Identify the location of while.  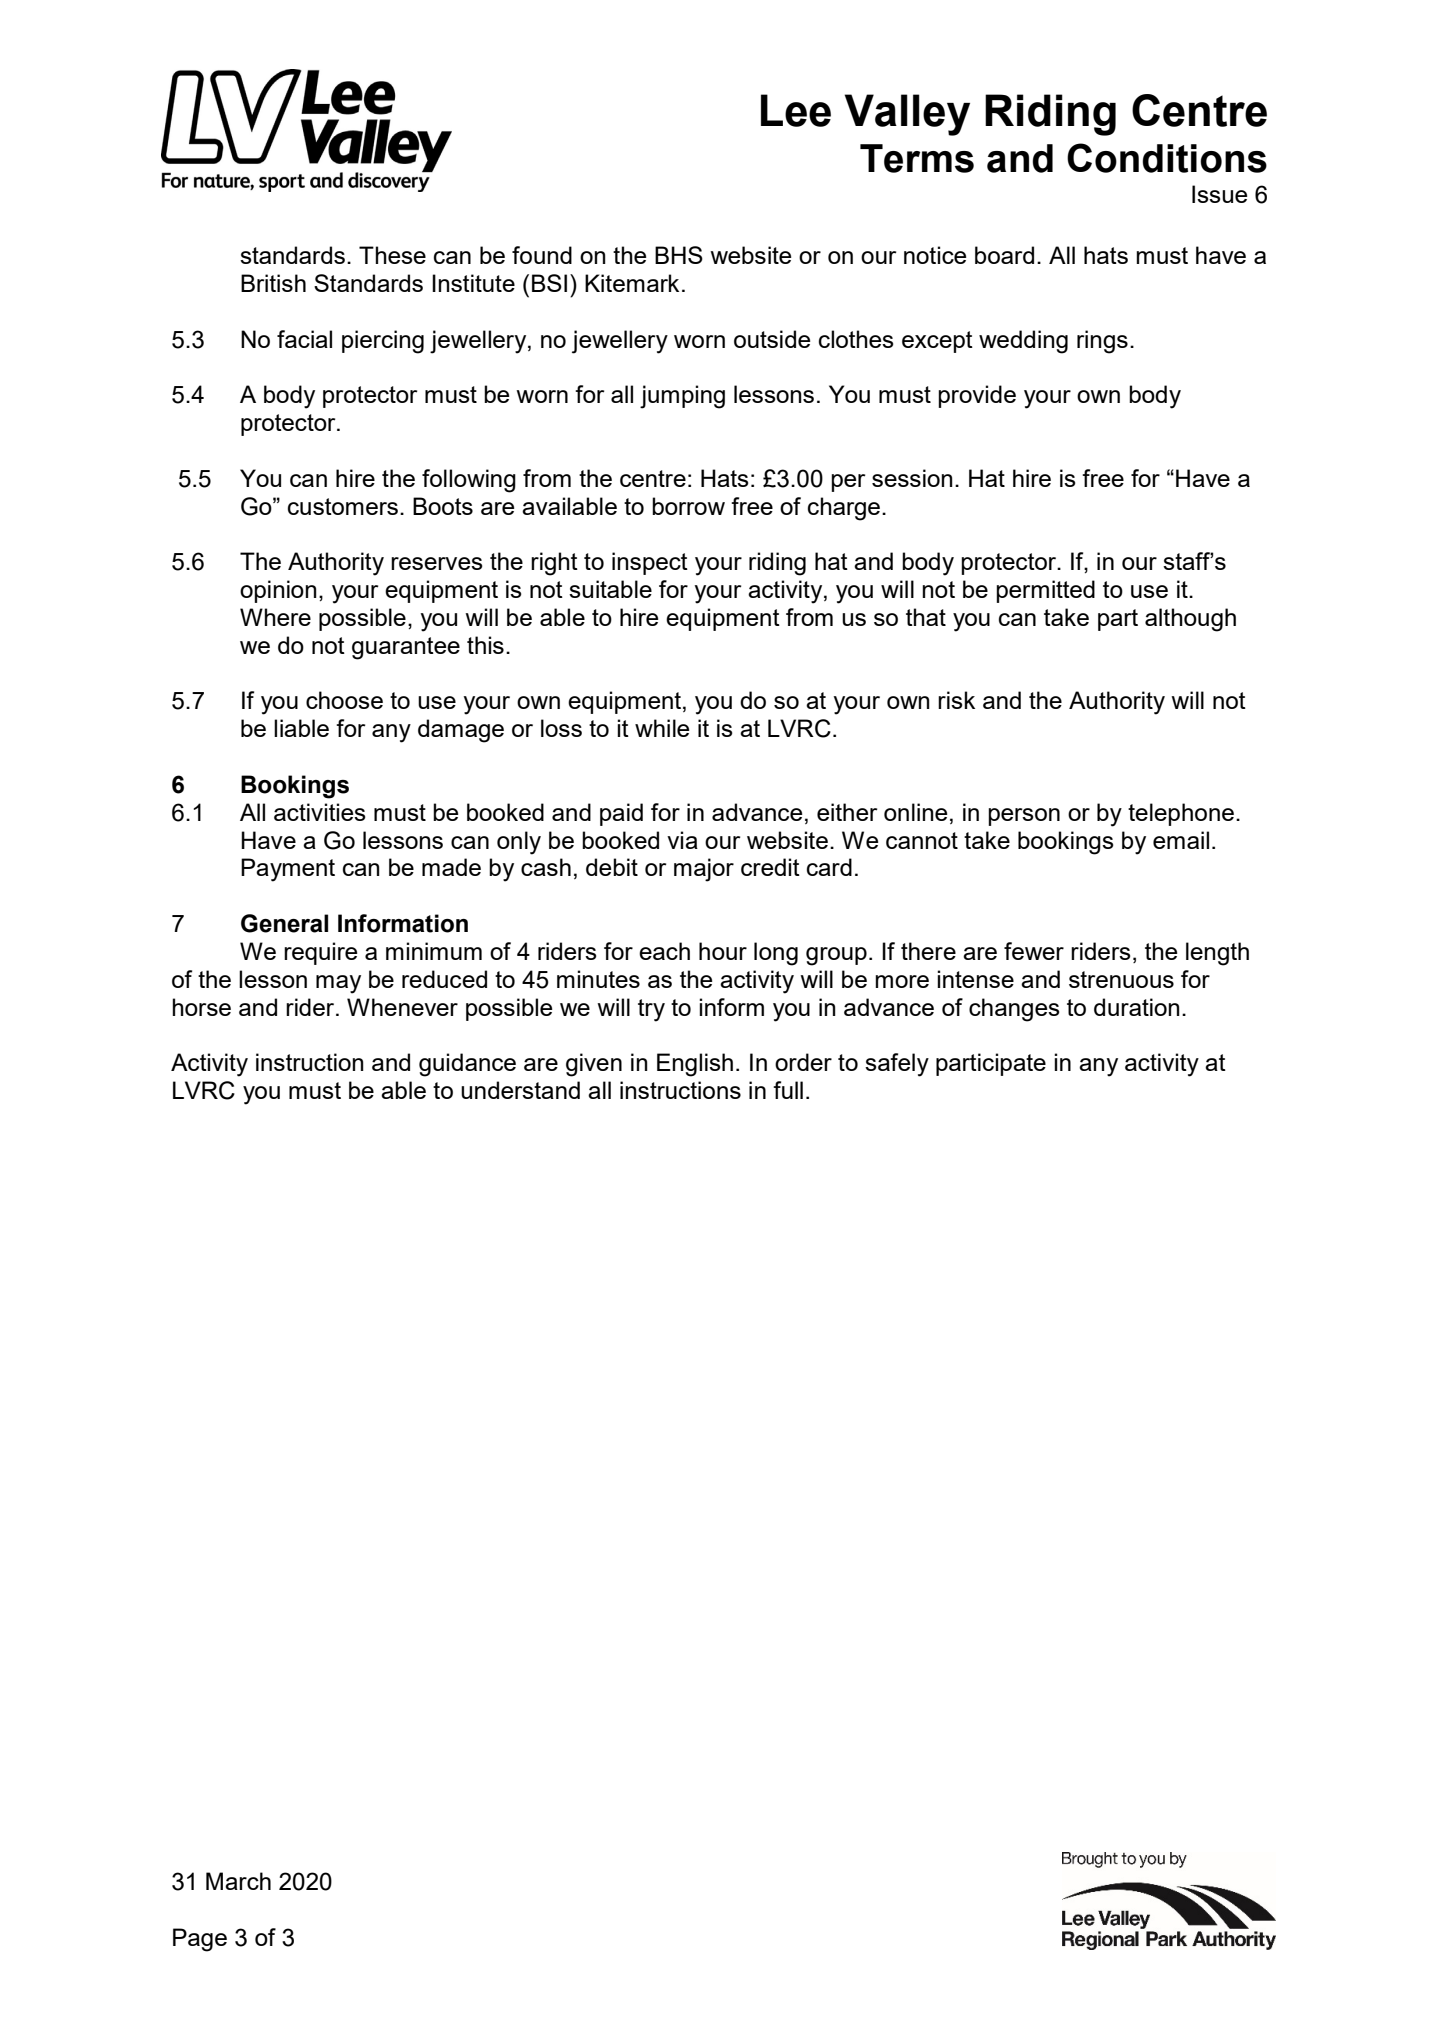
(662, 728).
